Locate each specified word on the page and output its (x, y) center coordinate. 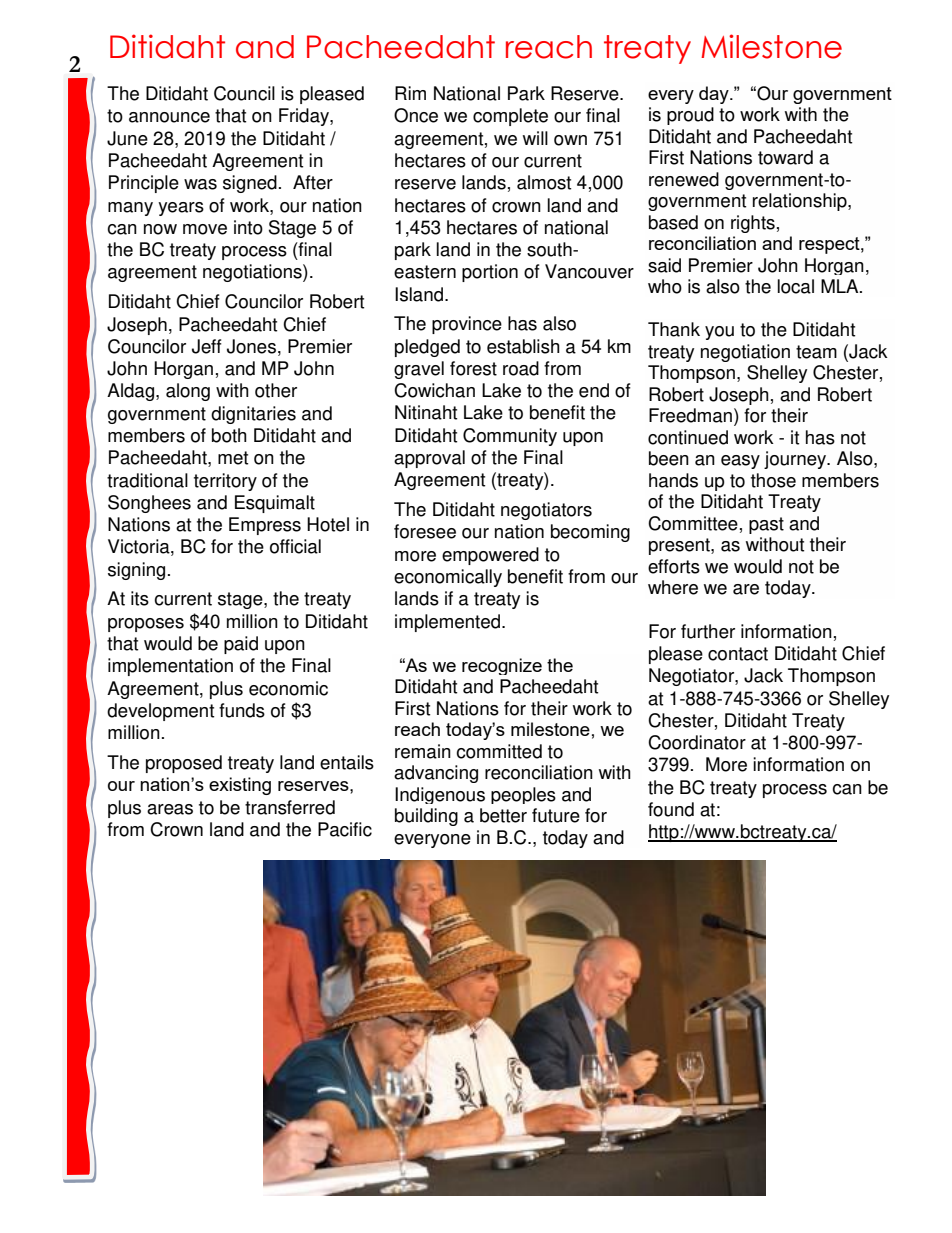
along (188, 392)
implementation (170, 667)
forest (473, 368)
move (205, 229)
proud (690, 116)
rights (753, 224)
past (766, 525)
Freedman (690, 415)
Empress (265, 526)
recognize (502, 666)
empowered (490, 556)
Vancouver (589, 271)
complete (510, 117)
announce (169, 117)
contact (738, 654)
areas (170, 809)
